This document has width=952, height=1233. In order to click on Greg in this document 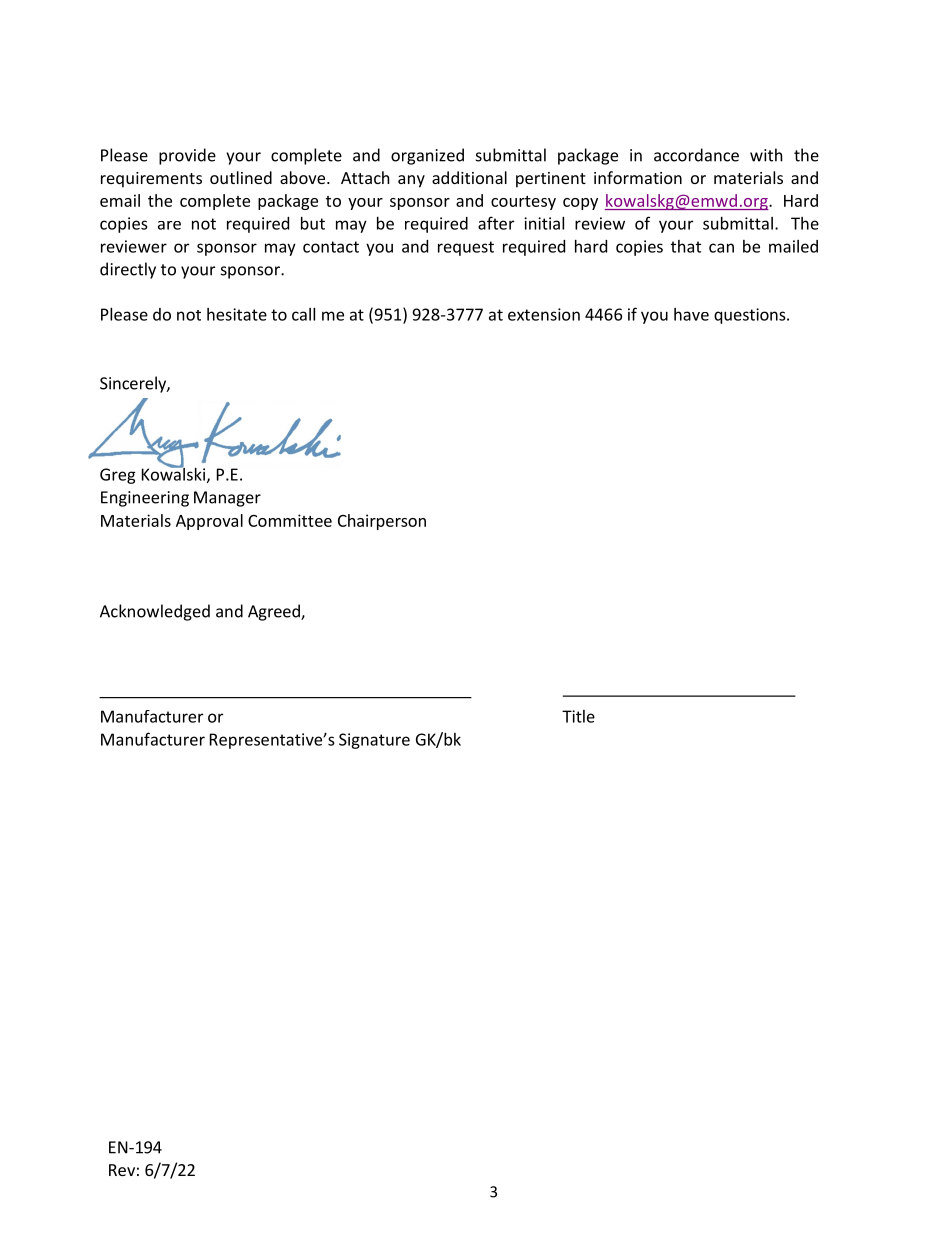, I will do `click(118, 476)`.
